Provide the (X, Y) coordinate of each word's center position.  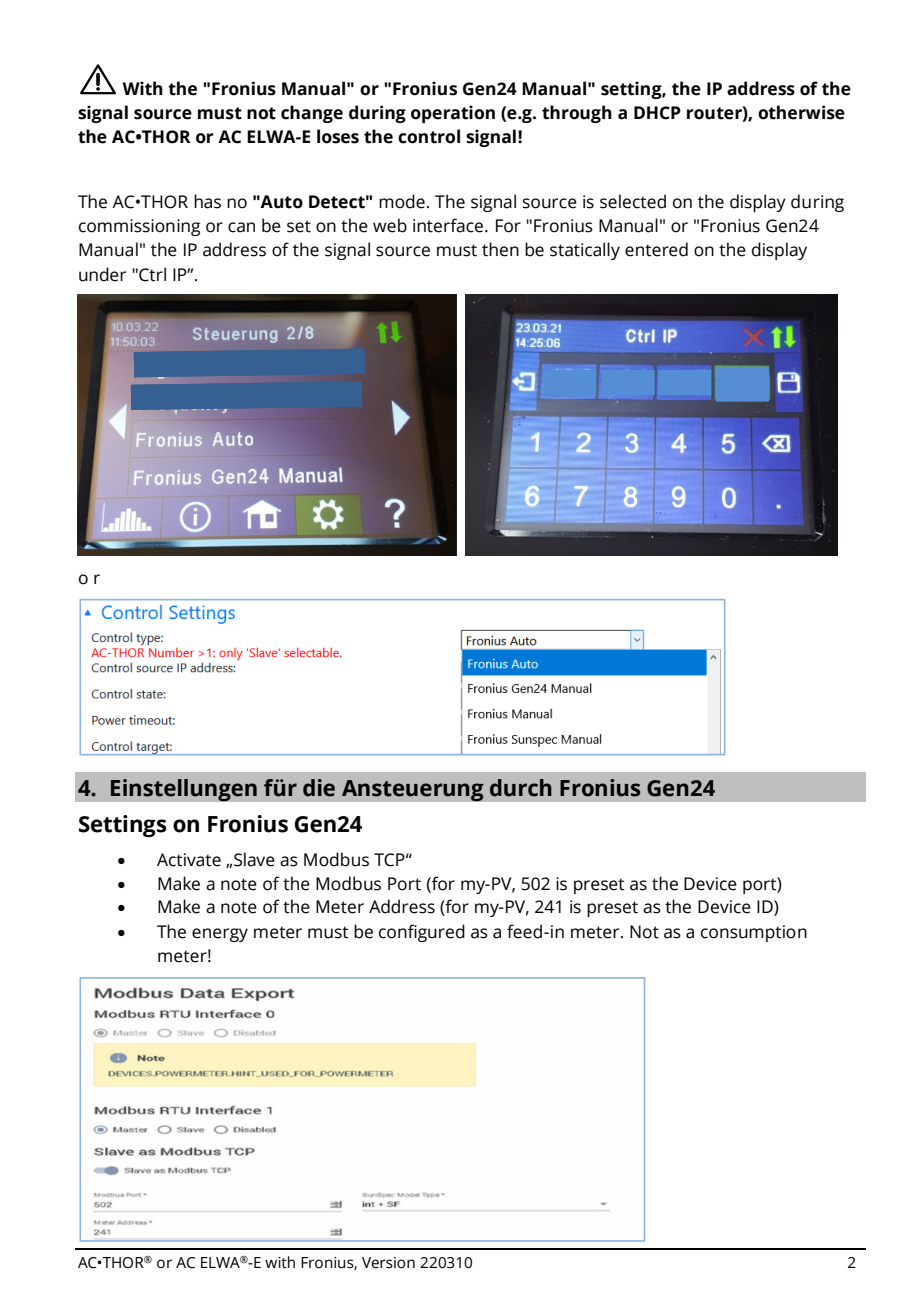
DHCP (657, 113)
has (207, 201)
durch (521, 788)
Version (388, 1263)
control (429, 136)
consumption (754, 933)
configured (422, 933)
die (319, 788)
